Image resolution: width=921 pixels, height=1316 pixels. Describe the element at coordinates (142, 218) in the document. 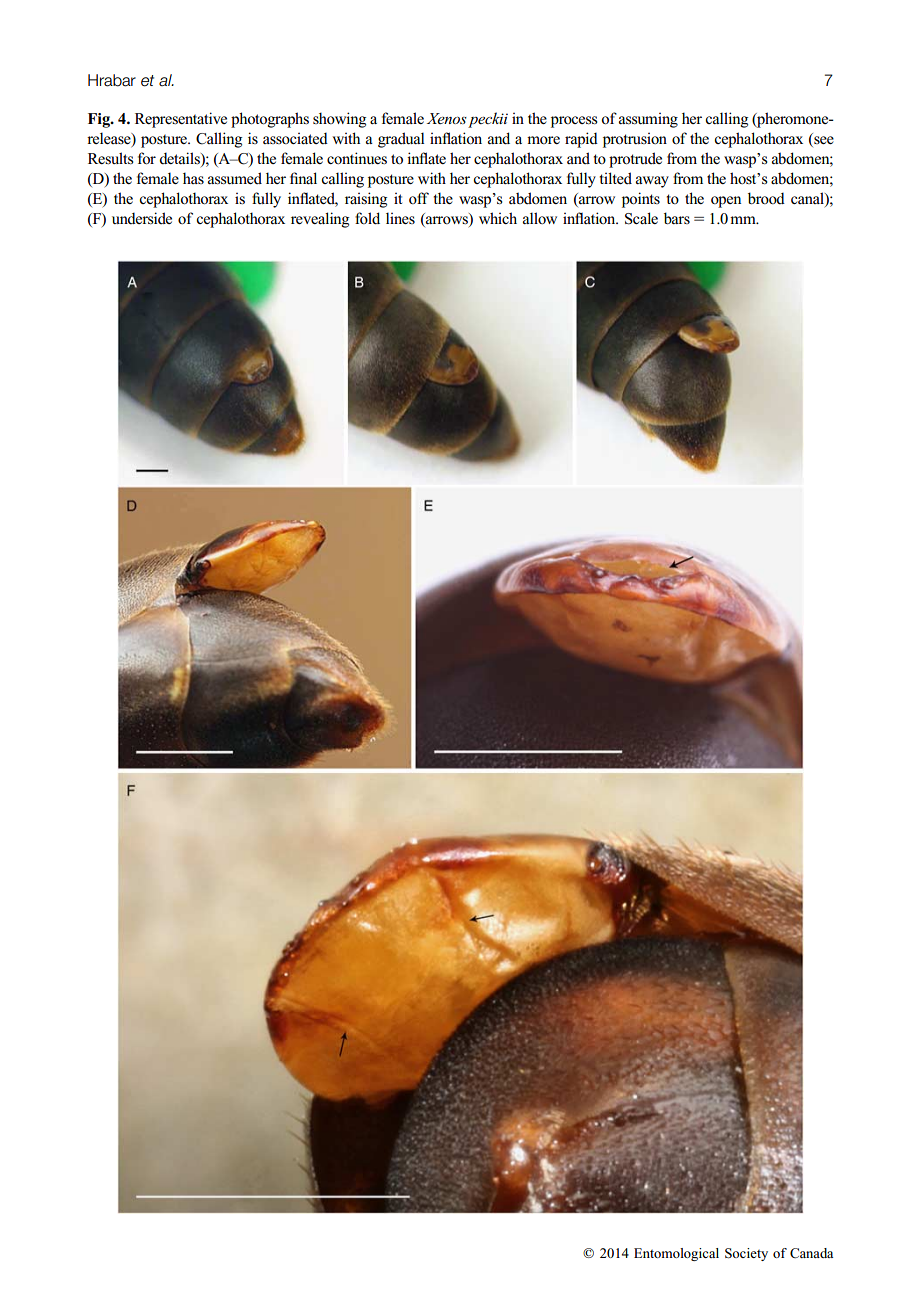

I see `underside` at that location.
